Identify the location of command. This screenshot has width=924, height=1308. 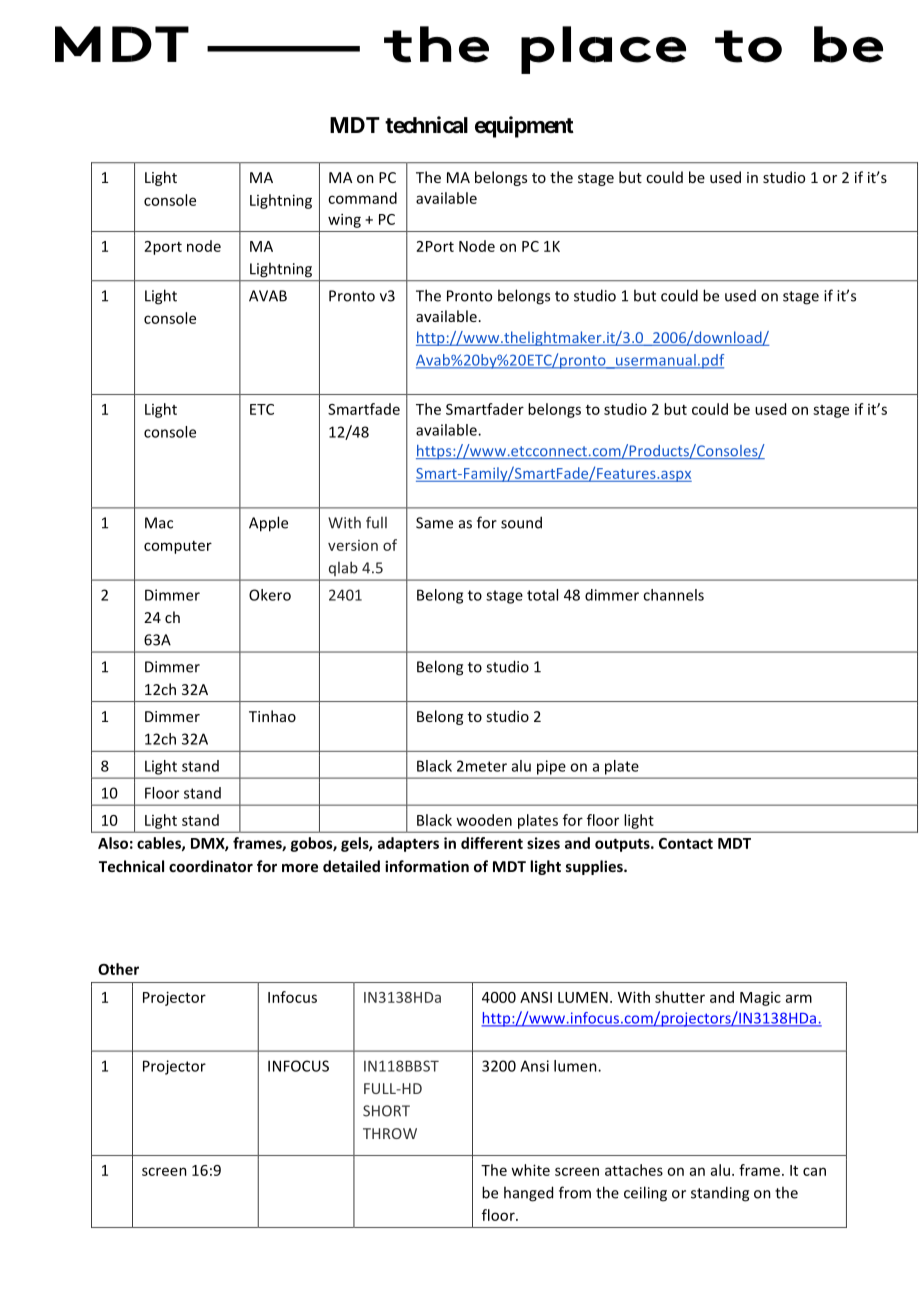
(362, 198).
